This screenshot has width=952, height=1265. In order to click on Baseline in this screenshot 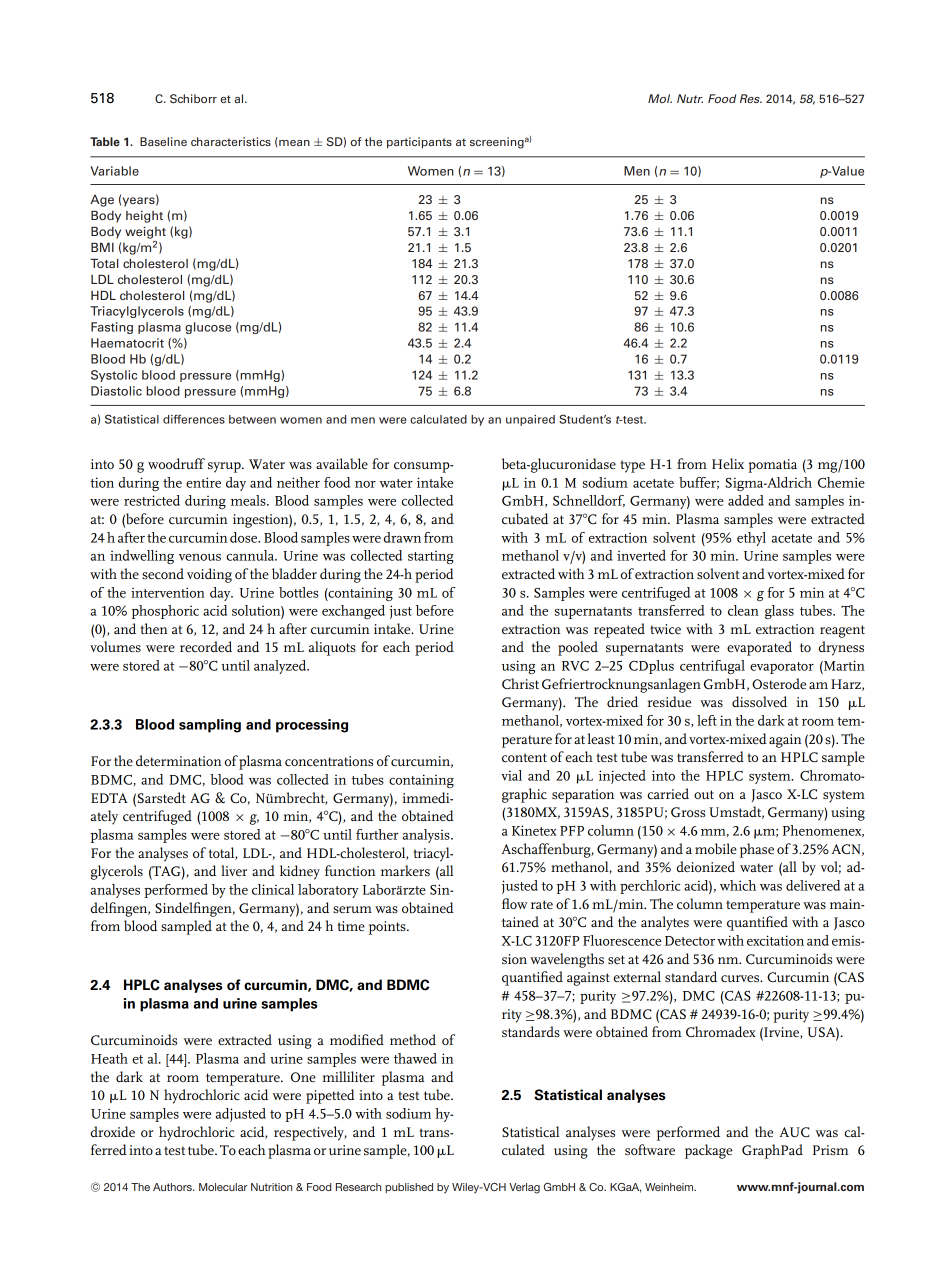, I will do `click(163, 141)`.
